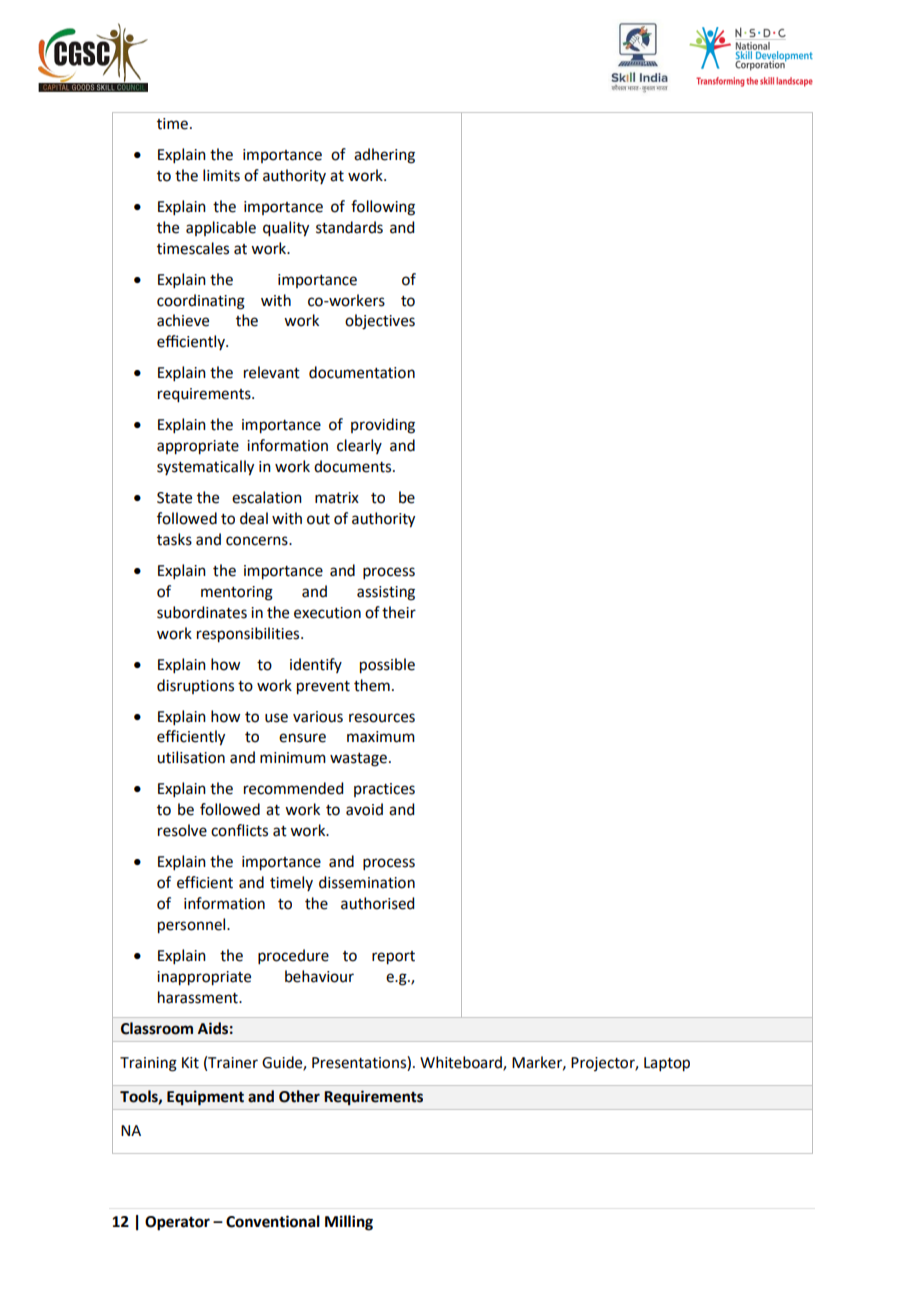 The image size is (924, 1308). I want to click on limits, so click(221, 175).
